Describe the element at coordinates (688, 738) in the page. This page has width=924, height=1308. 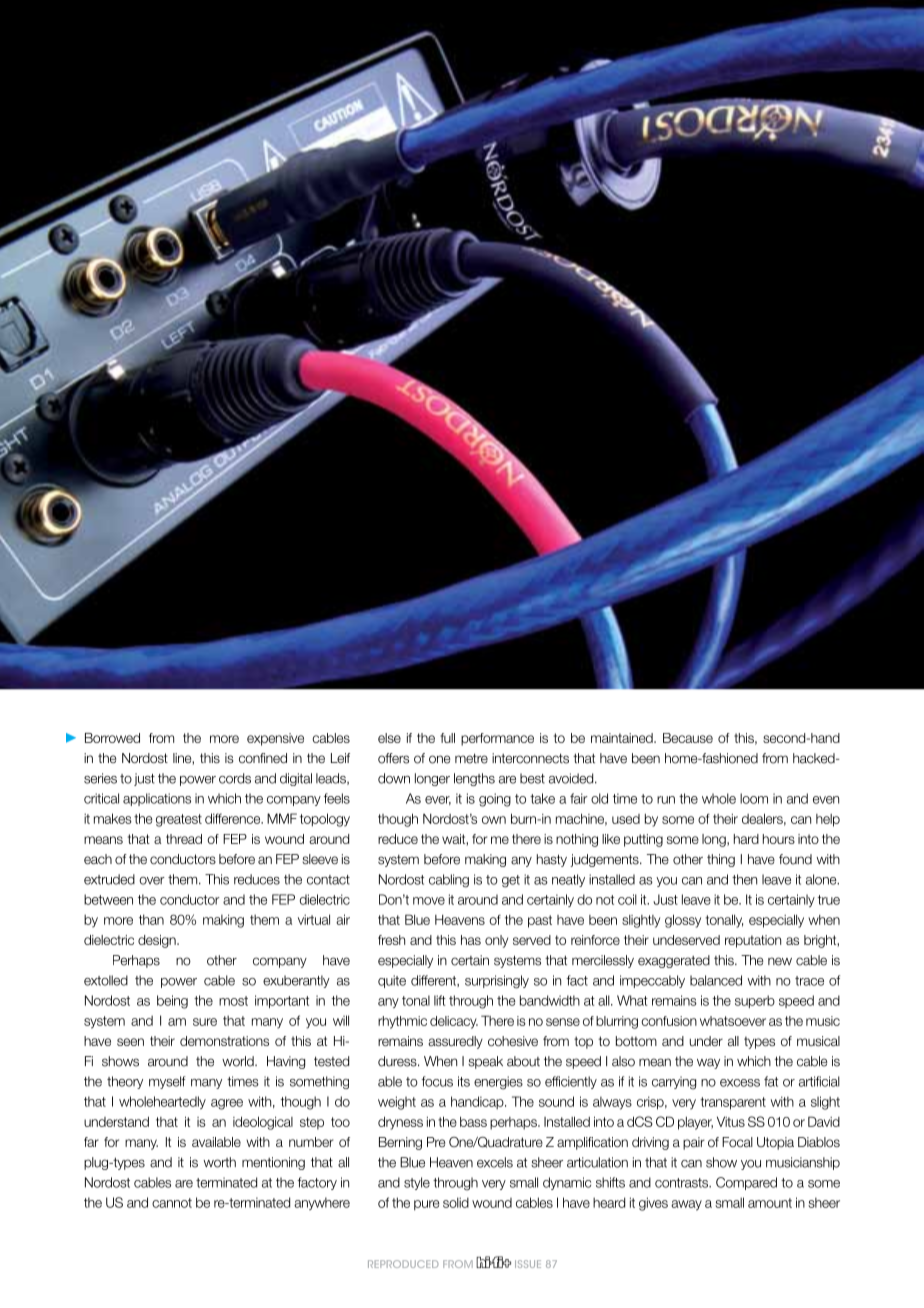
I see `Because` at that location.
